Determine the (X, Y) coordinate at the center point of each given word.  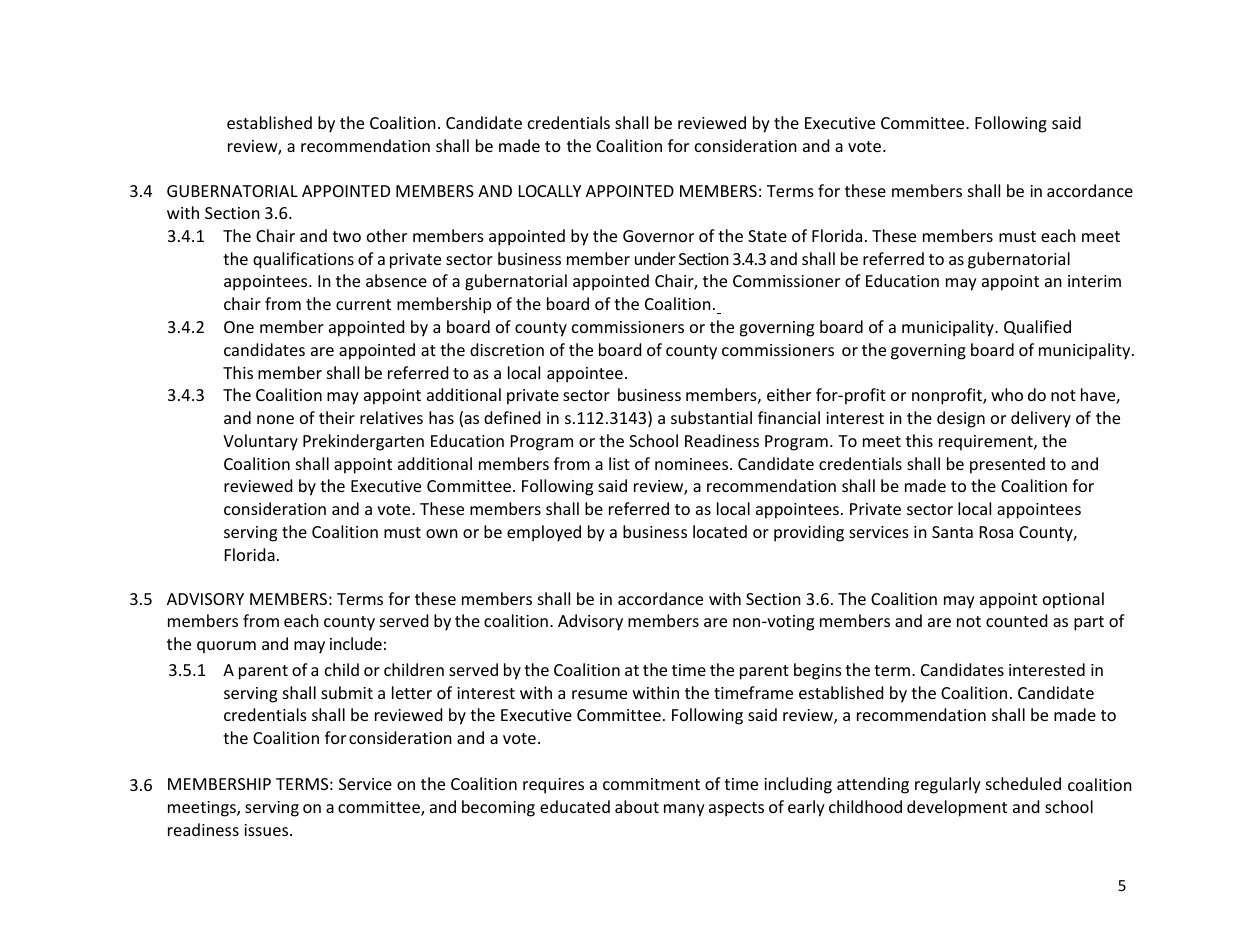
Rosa (996, 532)
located (720, 531)
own (442, 533)
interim (1094, 281)
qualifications (303, 260)
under (655, 258)
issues (267, 830)
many (684, 810)
